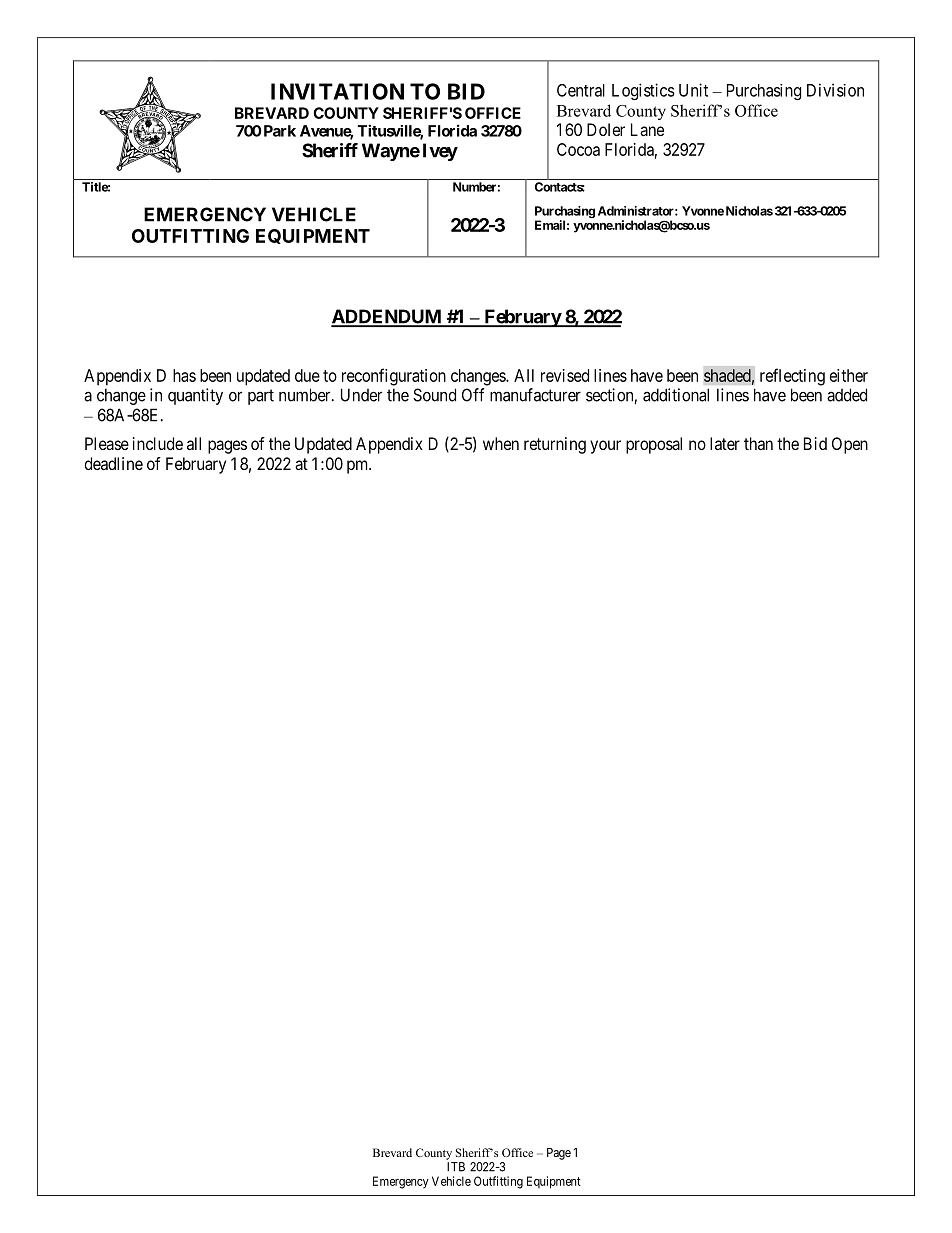 This screenshot has width=952, height=1233. What do you see at coordinates (456, 1167) in the screenshot?
I see `ITB` at bounding box center [456, 1167].
